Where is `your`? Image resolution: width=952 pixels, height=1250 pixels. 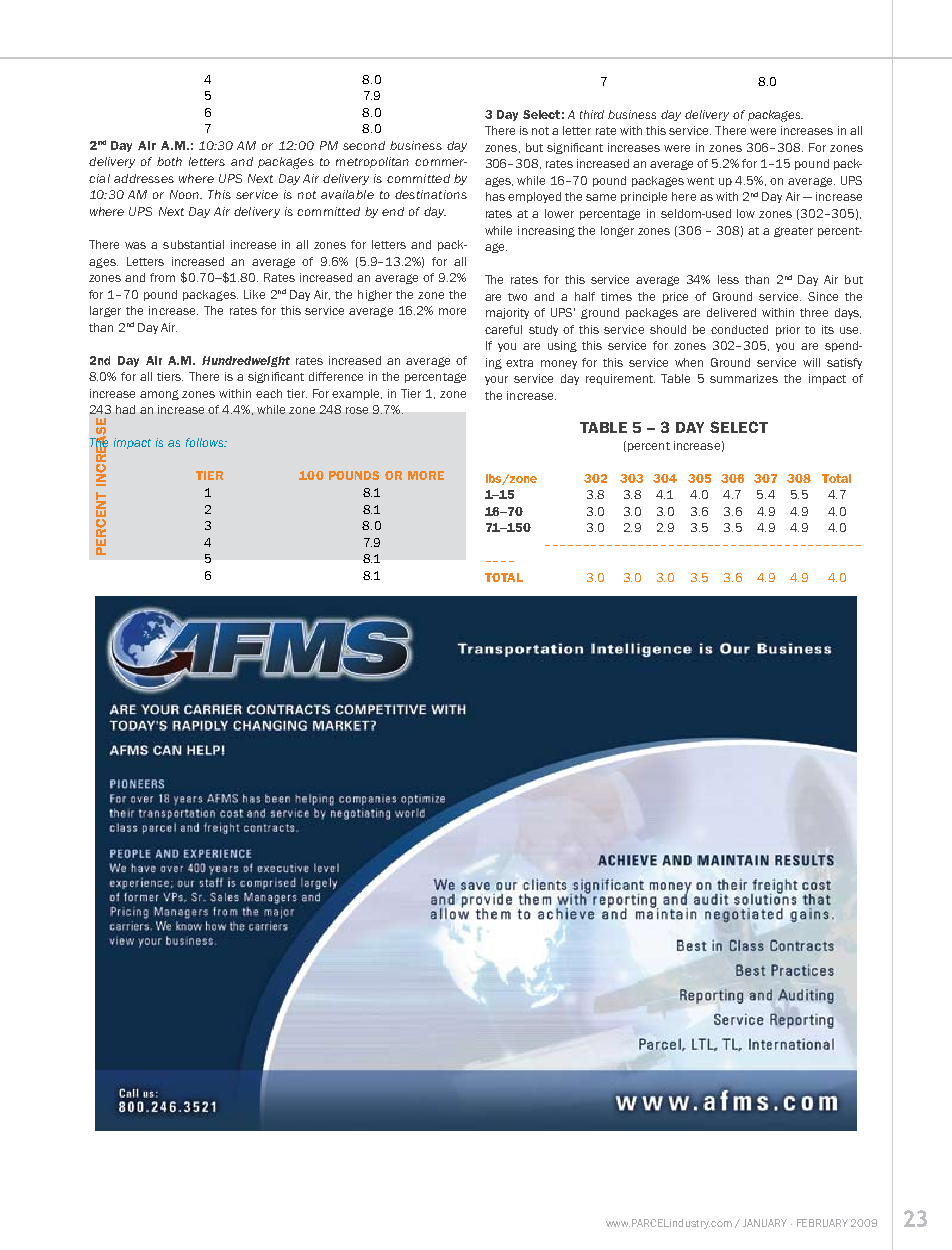
your is located at coordinates (496, 380).
